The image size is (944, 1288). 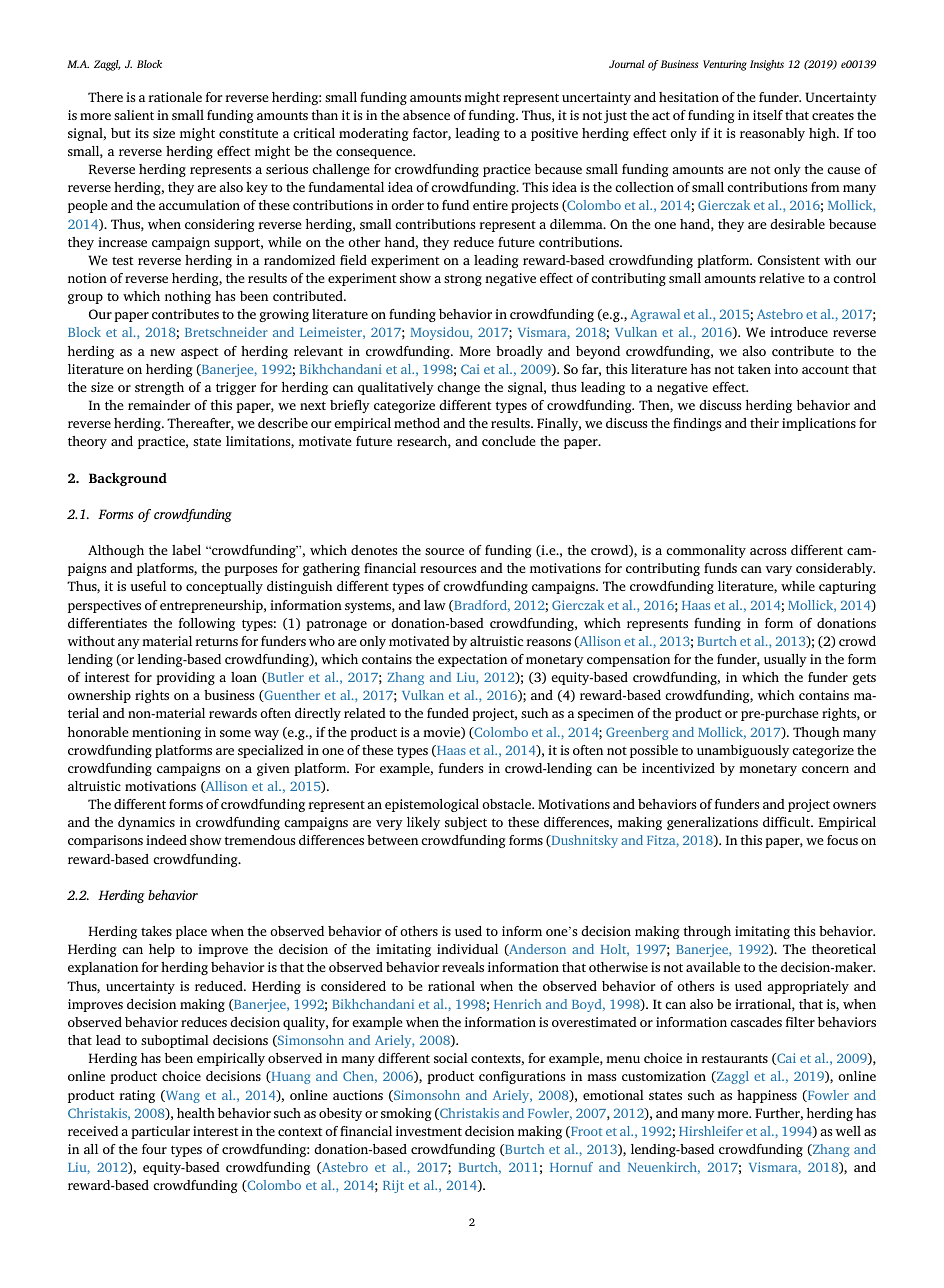 What do you see at coordinates (426, 115) in the image?
I see `absence` at bounding box center [426, 115].
